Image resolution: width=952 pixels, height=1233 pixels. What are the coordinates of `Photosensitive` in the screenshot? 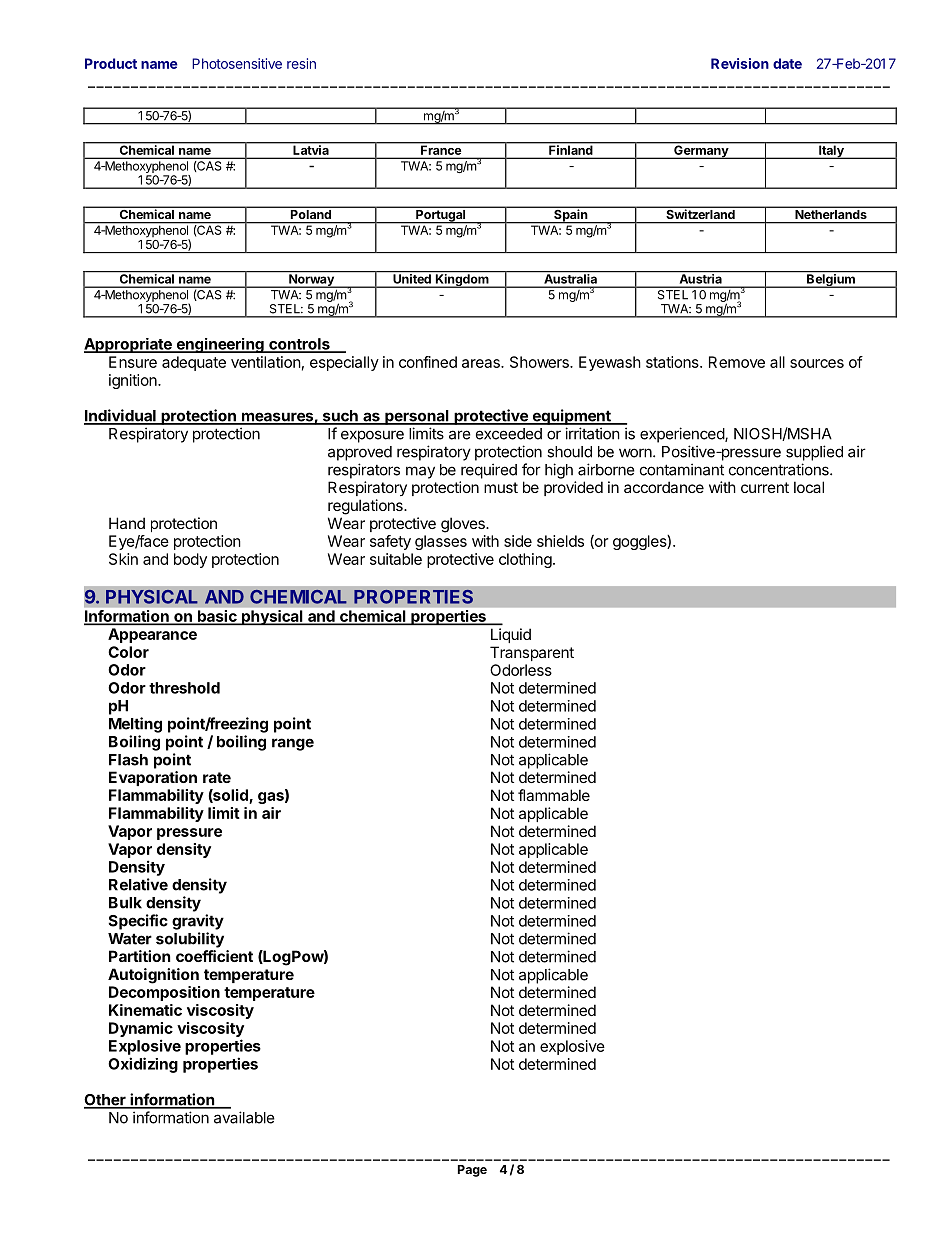 It's located at (237, 63).
